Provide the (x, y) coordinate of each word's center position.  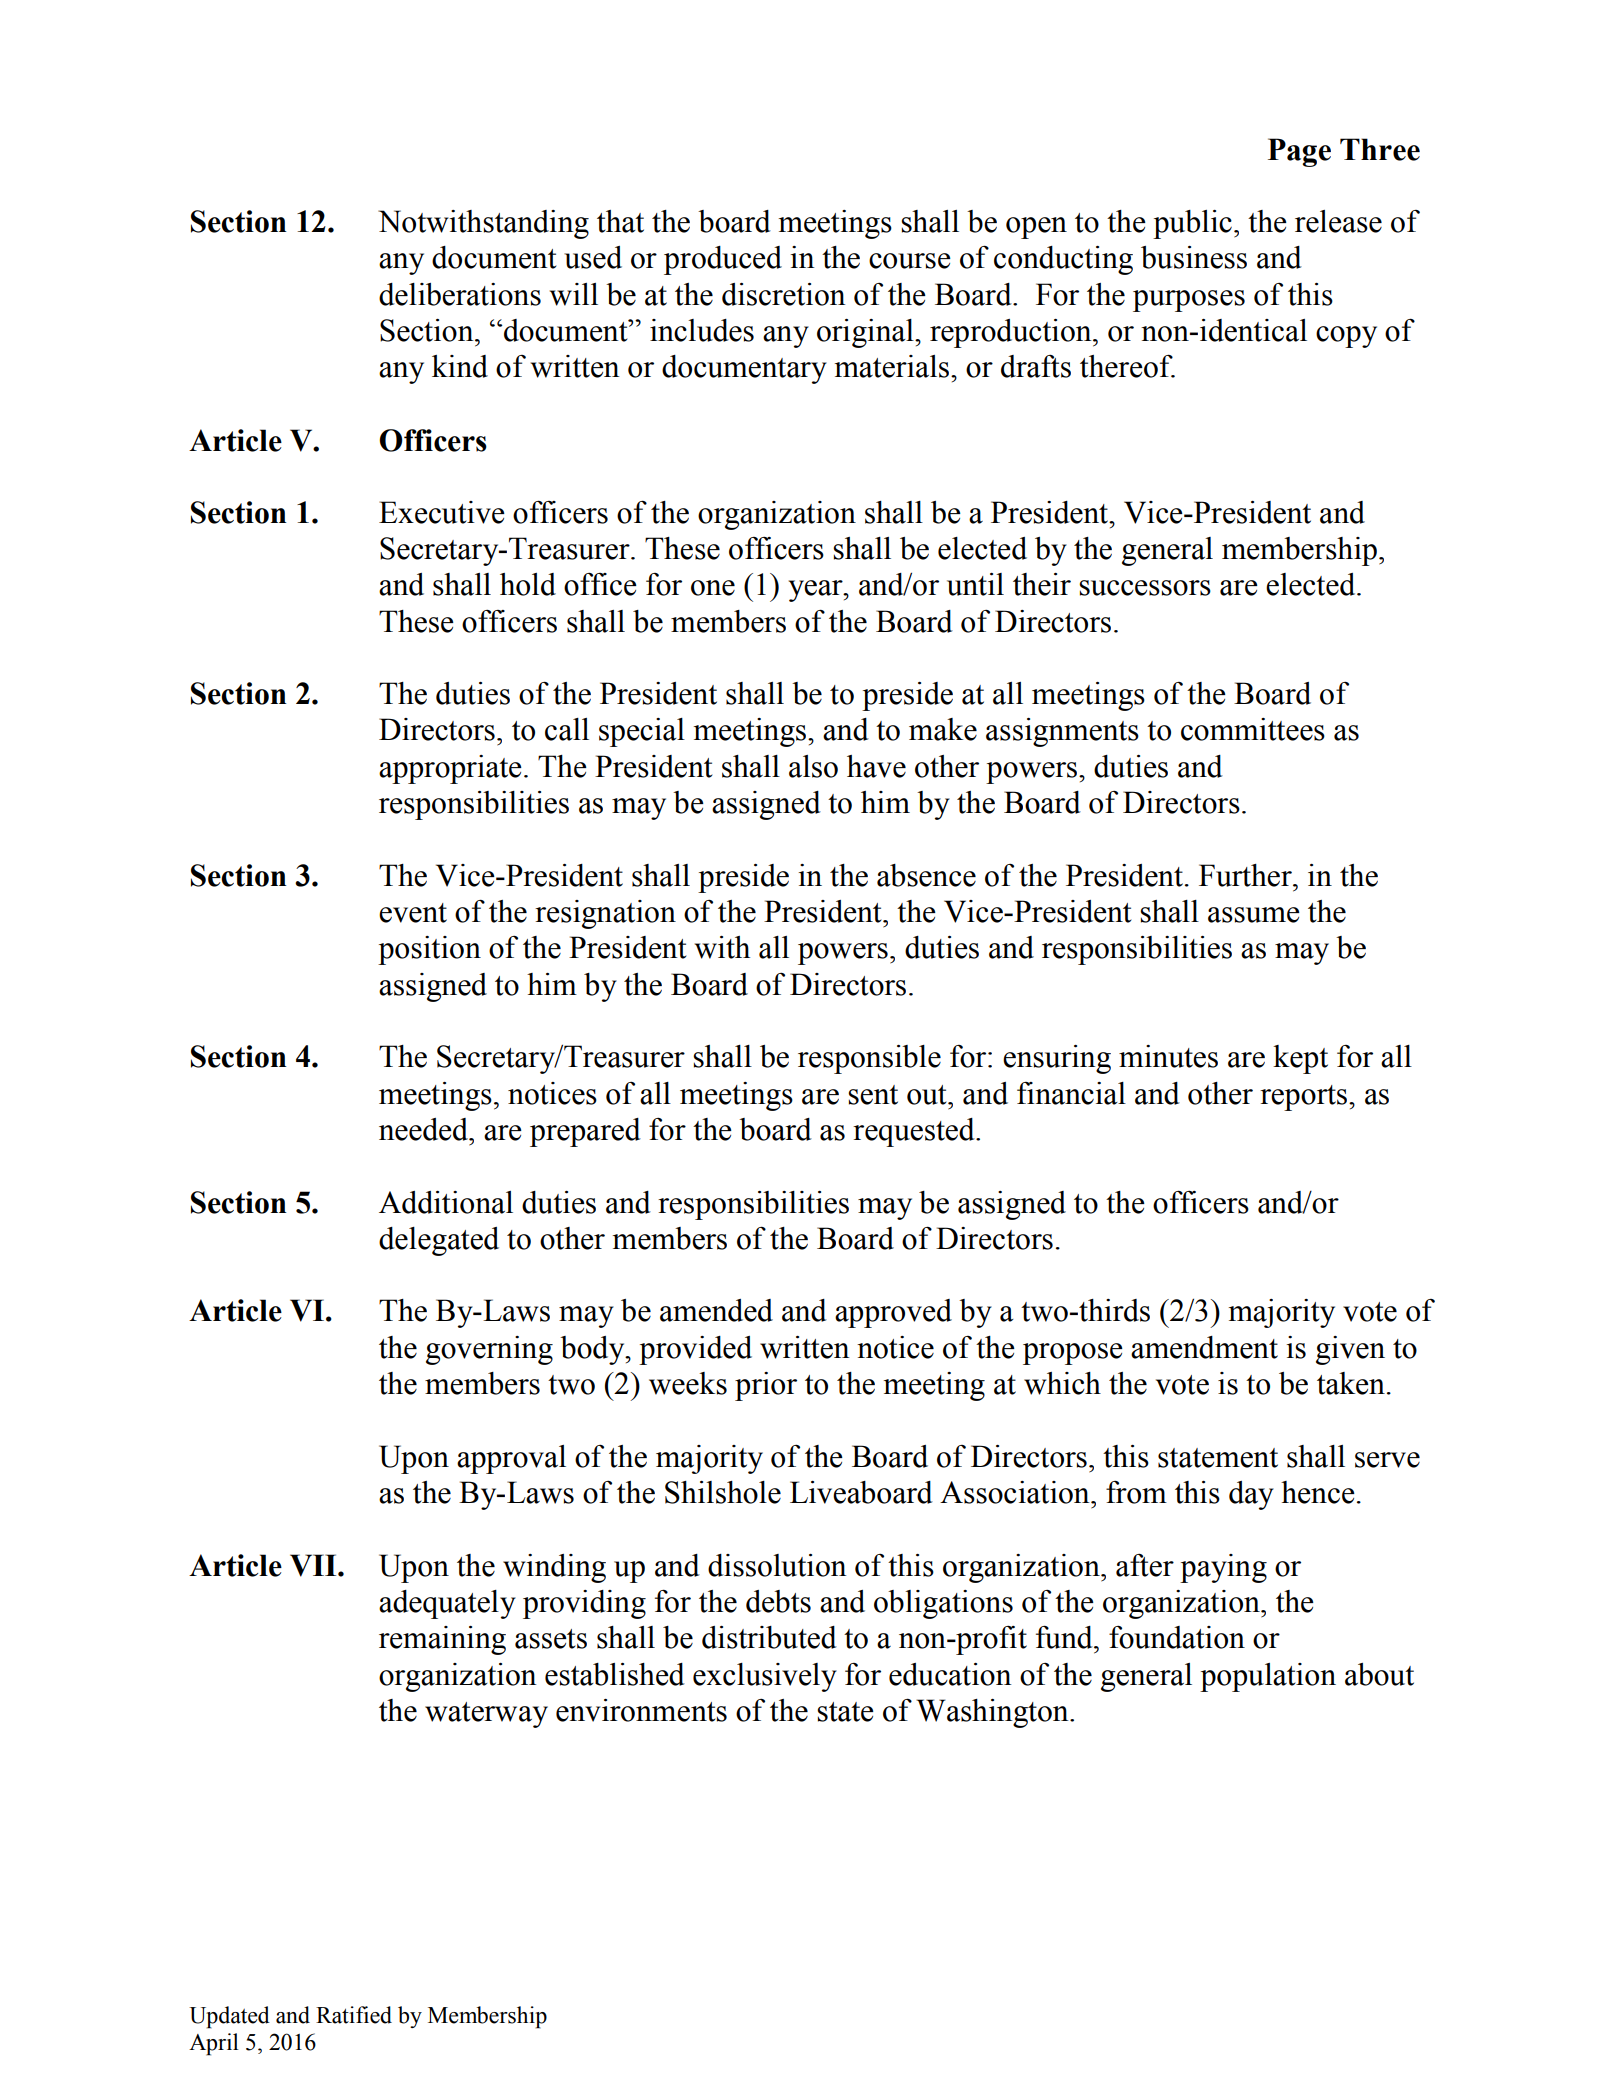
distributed (769, 1637)
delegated (439, 1241)
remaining (442, 1640)
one (713, 588)
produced (723, 260)
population (1268, 1677)
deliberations (460, 294)
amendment (1204, 1347)
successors (1145, 588)
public (1192, 224)
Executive (442, 512)
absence (926, 875)
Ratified (354, 2015)
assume (1254, 915)
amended (716, 1310)
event (413, 913)
